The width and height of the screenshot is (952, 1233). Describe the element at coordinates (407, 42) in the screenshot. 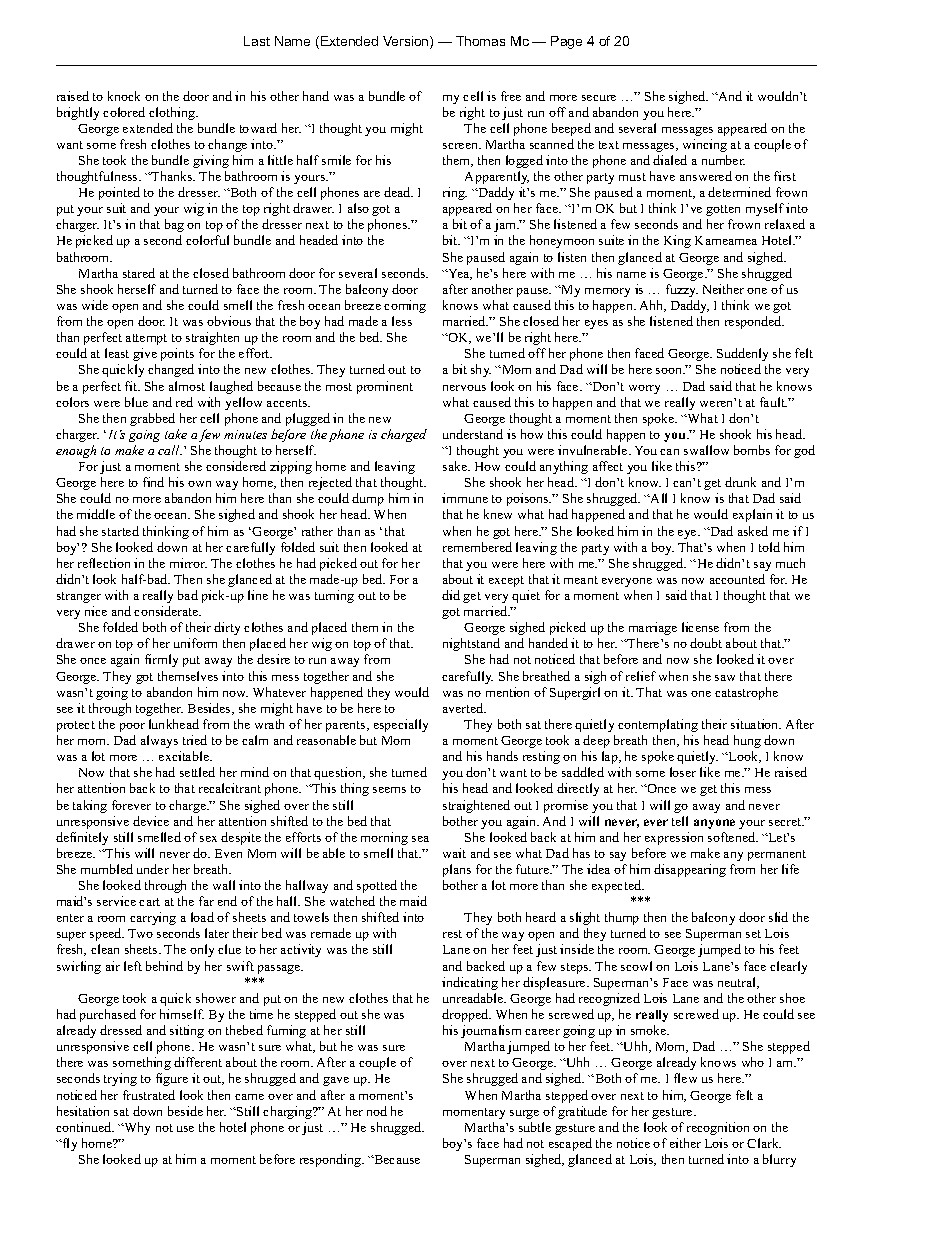

I see `Version` at that location.
